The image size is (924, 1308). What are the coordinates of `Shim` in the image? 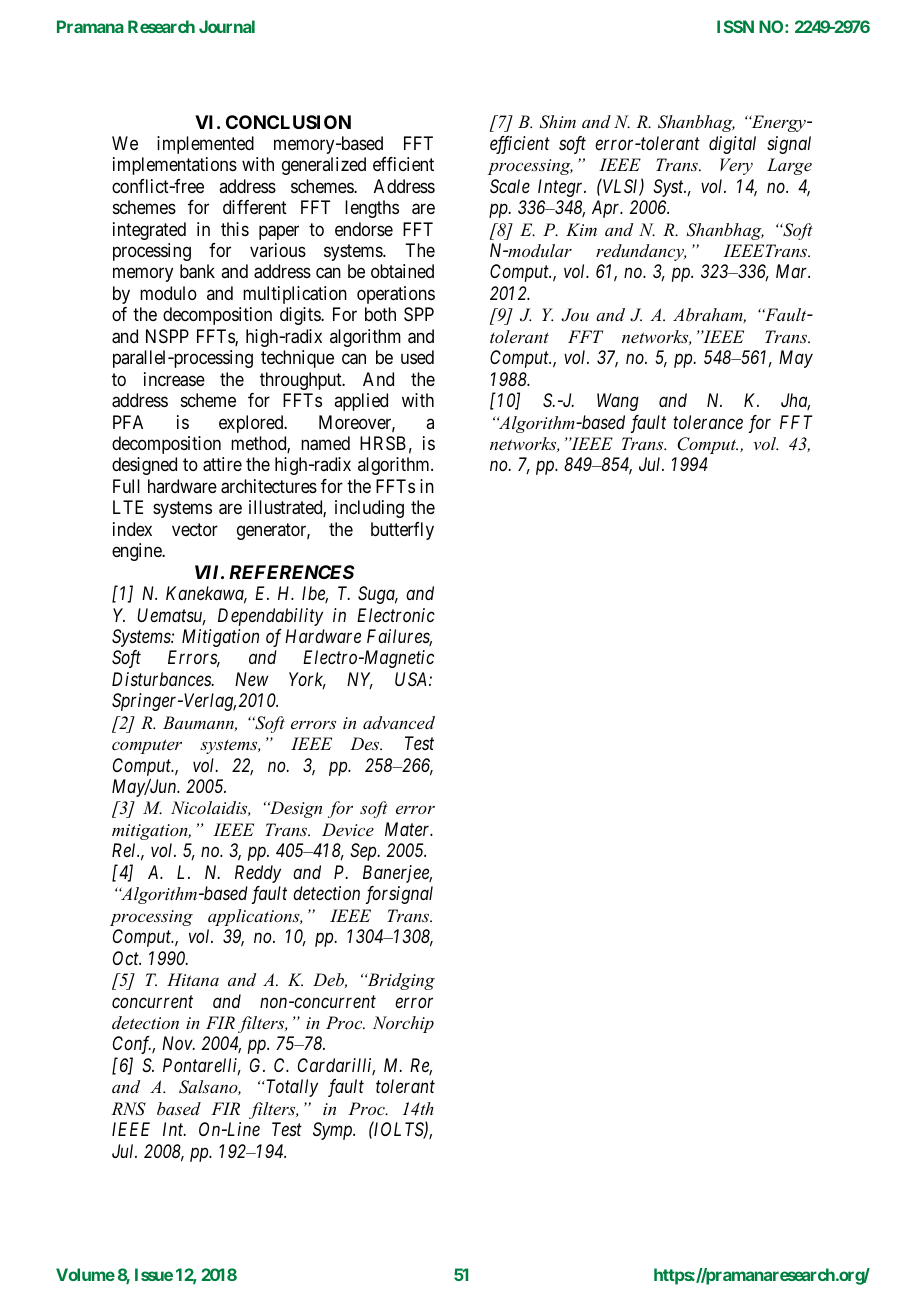 It's located at (557, 122).
